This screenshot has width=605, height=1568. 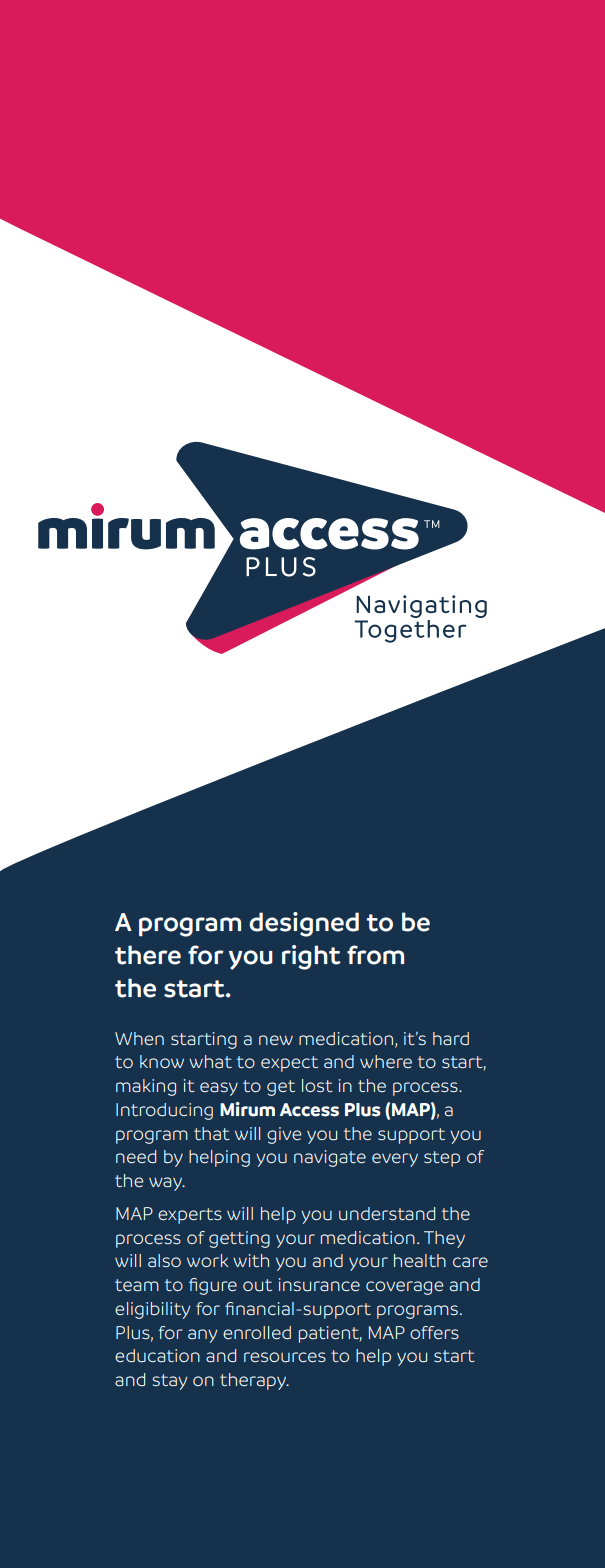 What do you see at coordinates (148, 955) in the screenshot?
I see `there` at bounding box center [148, 955].
